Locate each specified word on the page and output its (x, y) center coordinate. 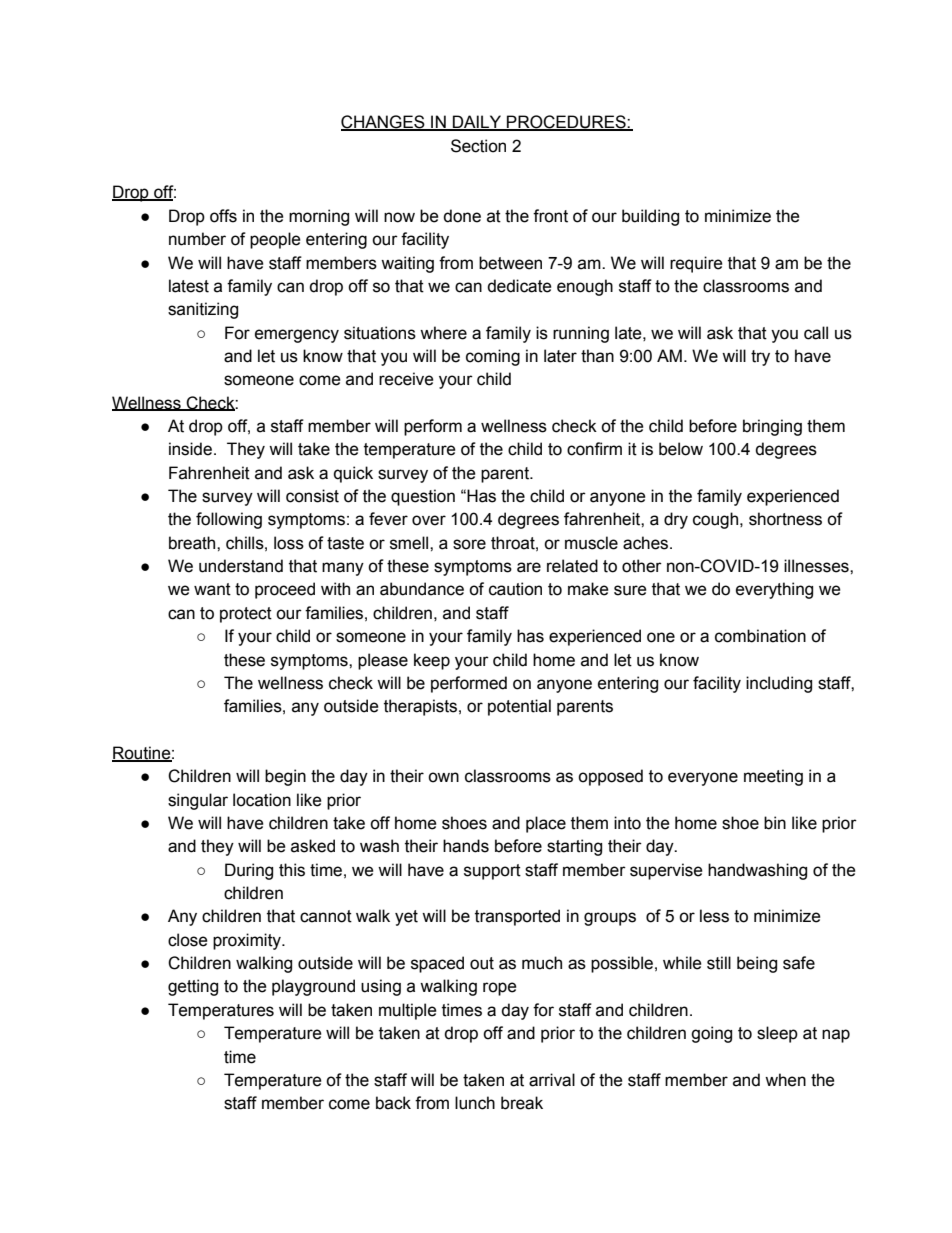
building (650, 217)
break (522, 1103)
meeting (773, 777)
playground (313, 987)
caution (515, 589)
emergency (297, 336)
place (546, 824)
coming (493, 357)
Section (478, 146)
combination (760, 636)
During (249, 871)
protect (246, 615)
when (785, 1080)
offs (223, 216)
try (760, 358)
